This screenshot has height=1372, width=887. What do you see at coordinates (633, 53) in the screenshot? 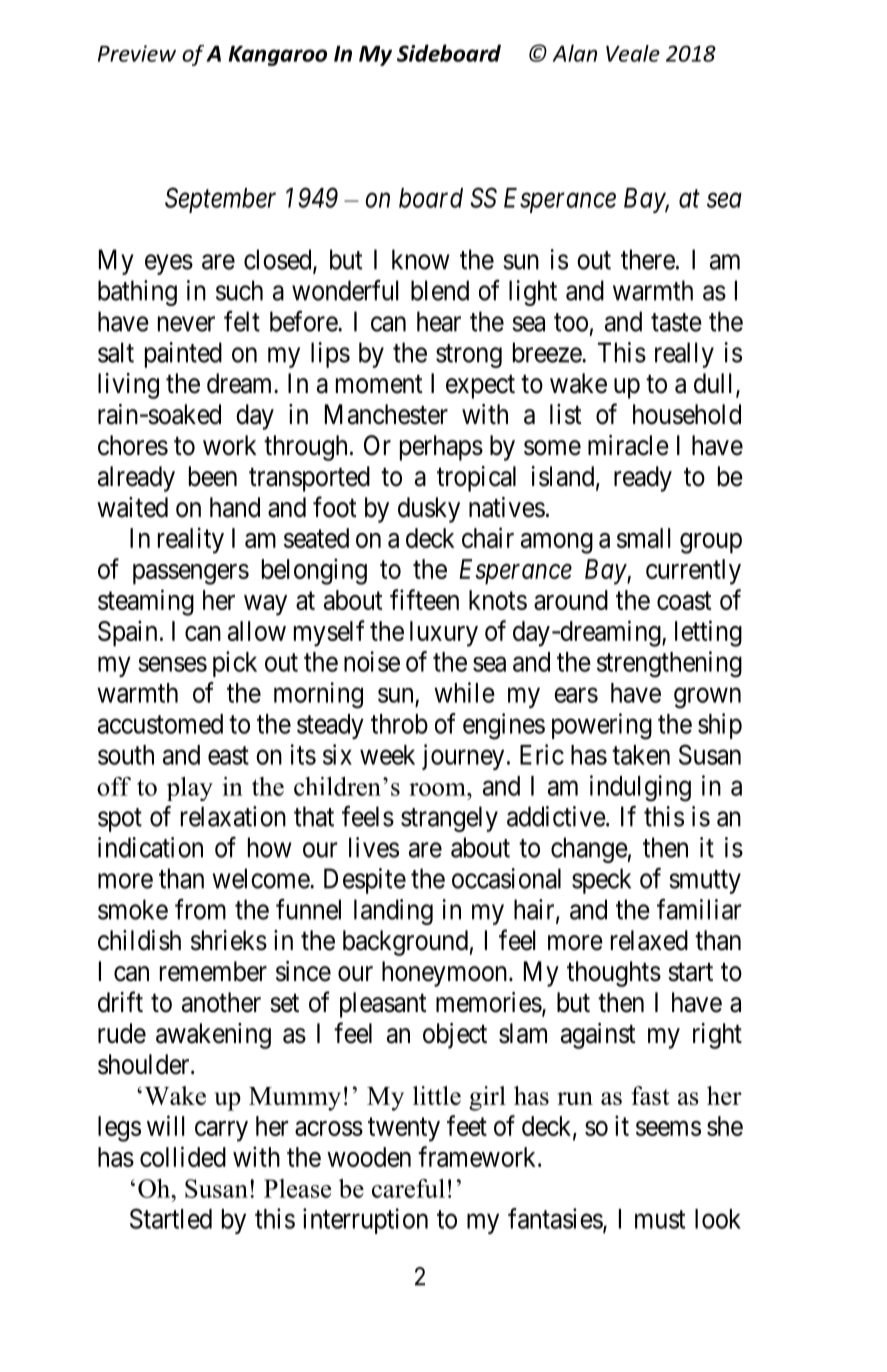
I see `Veale` at bounding box center [633, 53].
